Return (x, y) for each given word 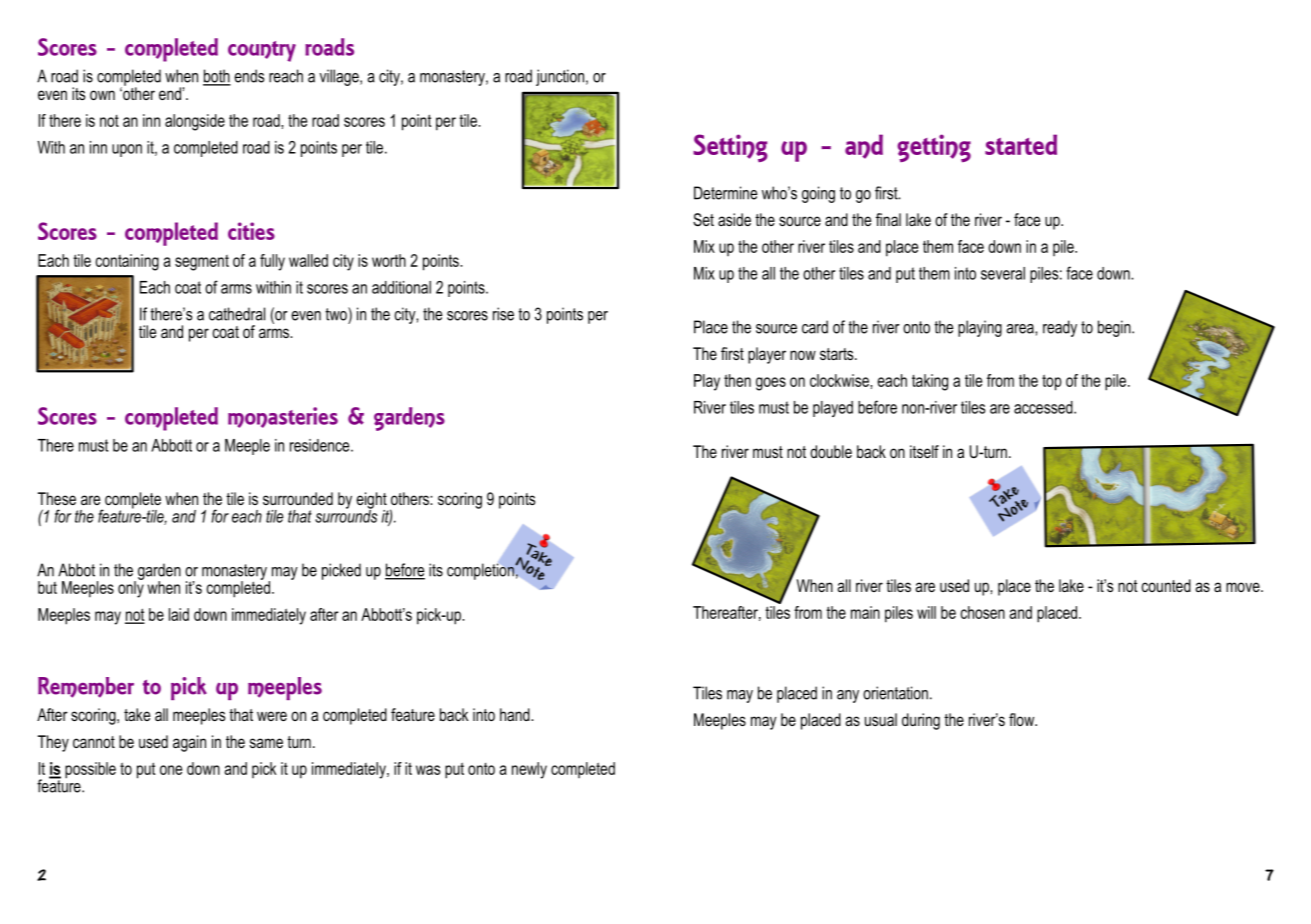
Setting (730, 148)
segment (202, 263)
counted (1166, 585)
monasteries (283, 417)
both (217, 77)
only (131, 588)
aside (734, 219)
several (1003, 273)
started (1021, 144)
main (865, 612)
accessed (1044, 407)
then (737, 380)
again (189, 743)
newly (529, 770)
